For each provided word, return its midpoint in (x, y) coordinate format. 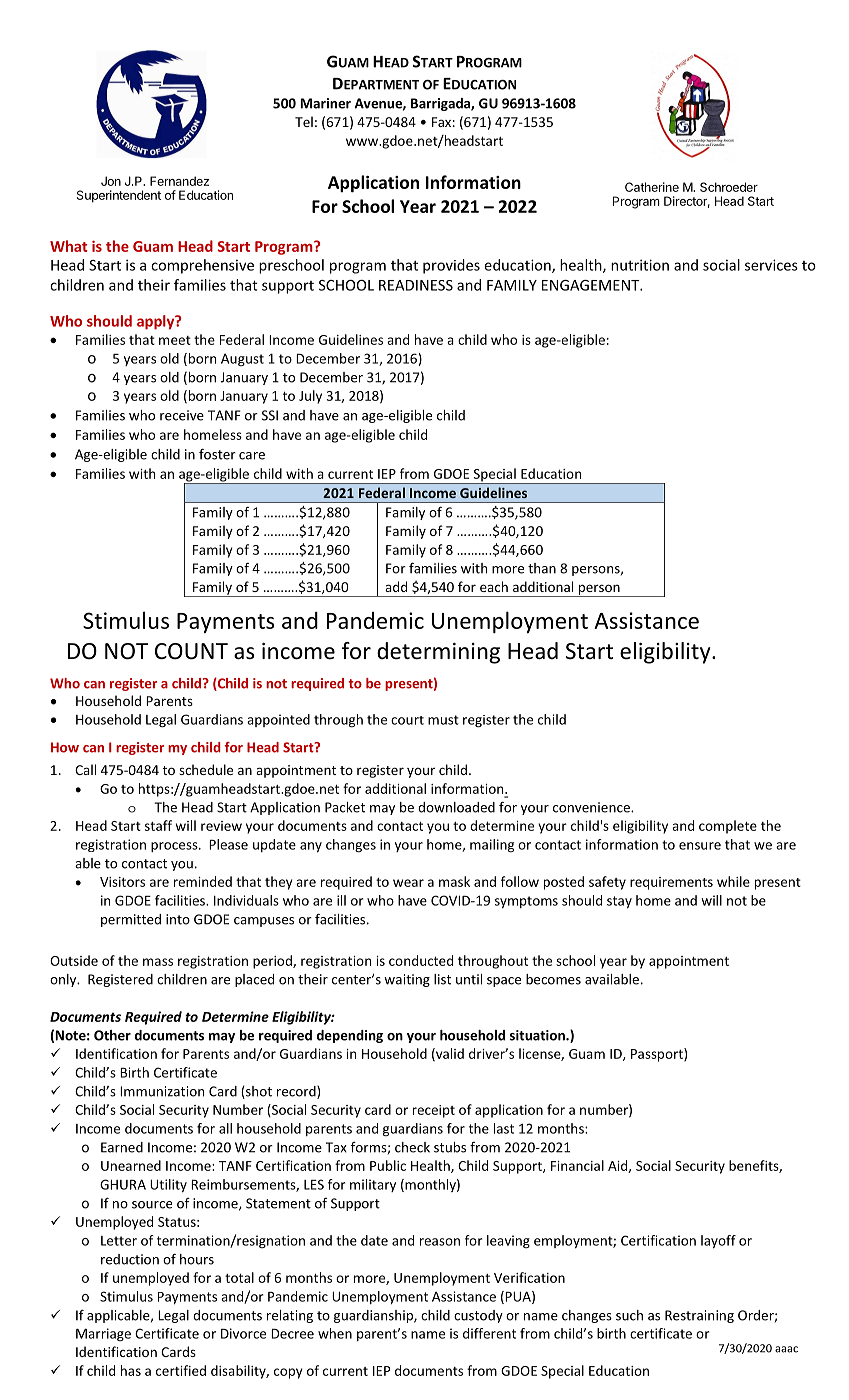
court (407, 720)
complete (728, 827)
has (131, 1370)
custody (478, 1316)
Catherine (652, 187)
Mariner (325, 103)
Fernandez (179, 181)
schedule (206, 769)
